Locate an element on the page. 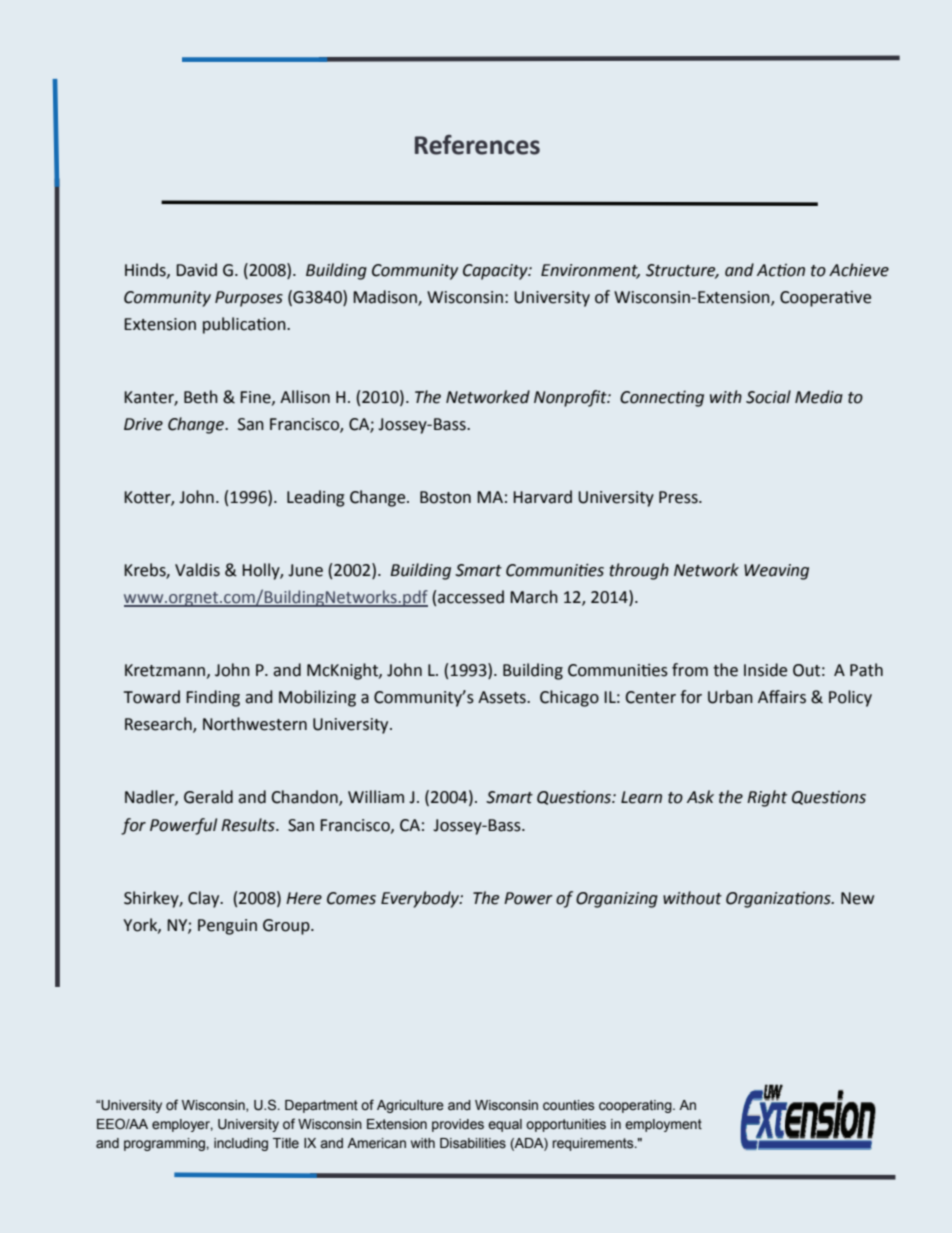 The image size is (952, 1233). Finding is located at coordinates (213, 698).
